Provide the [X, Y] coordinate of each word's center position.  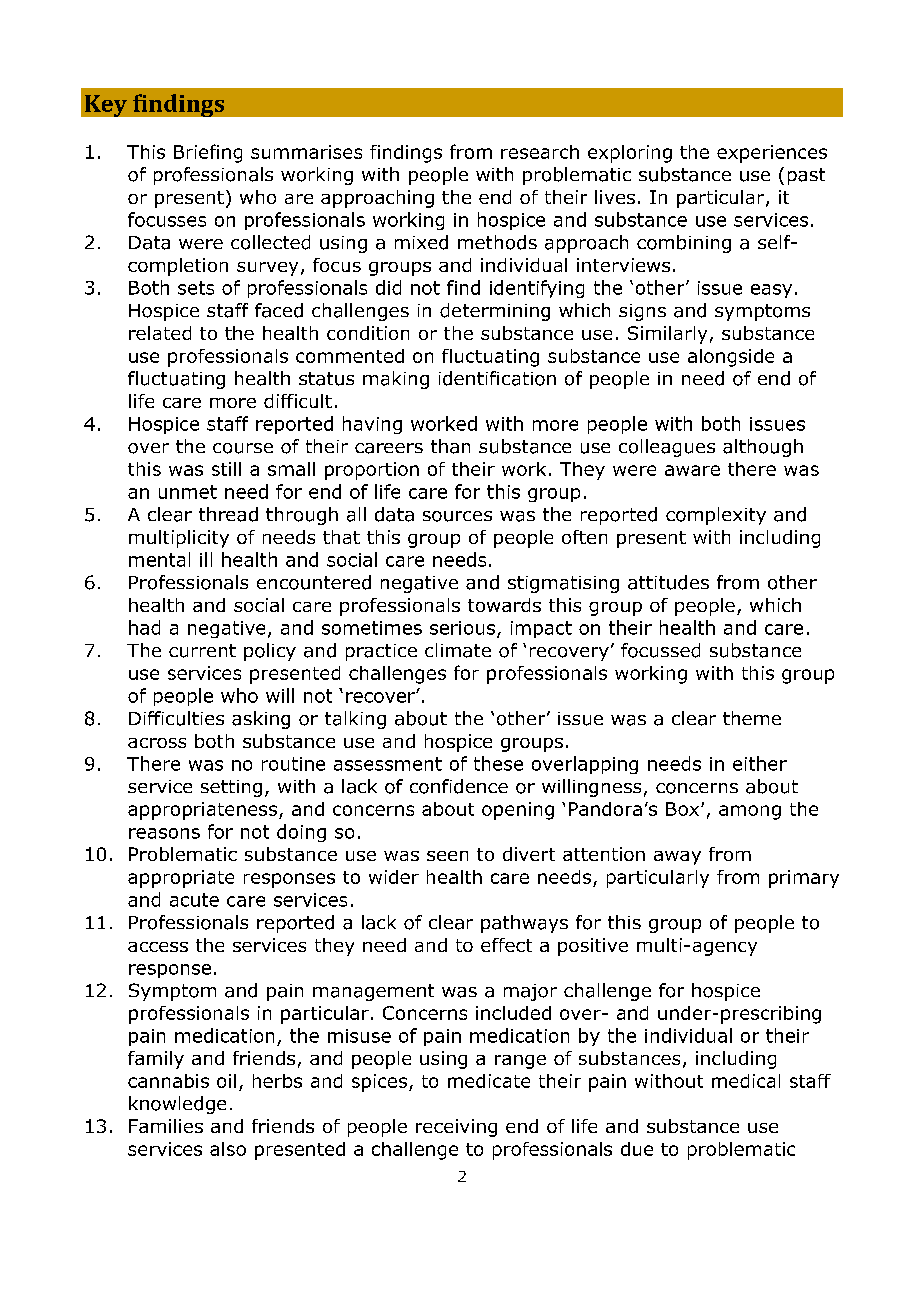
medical [746, 1081]
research [540, 152]
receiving [456, 1128]
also [228, 1149]
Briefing [208, 153]
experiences [772, 154]
